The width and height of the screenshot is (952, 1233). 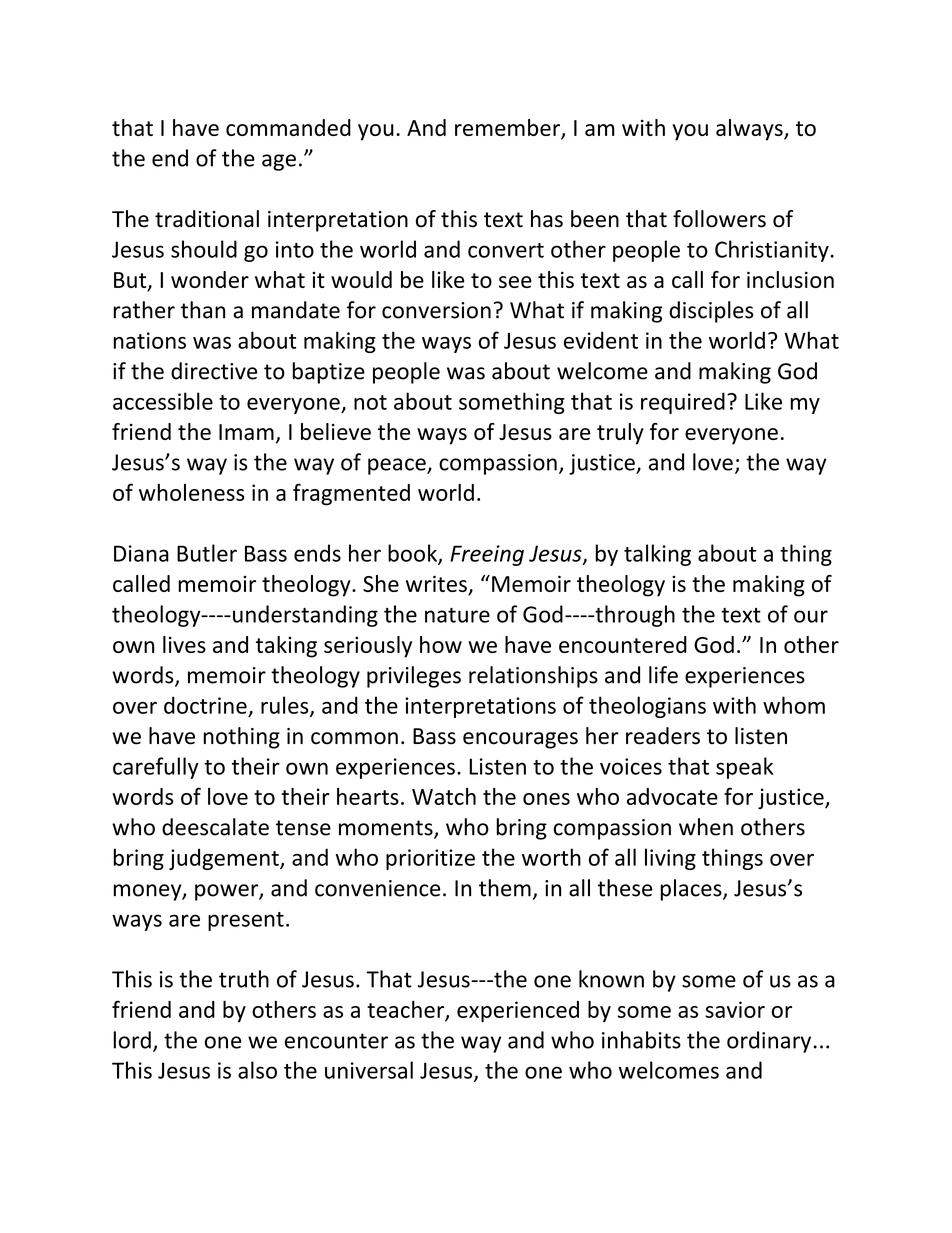 What do you see at coordinates (518, 1011) in the screenshot?
I see `experienced` at bounding box center [518, 1011].
